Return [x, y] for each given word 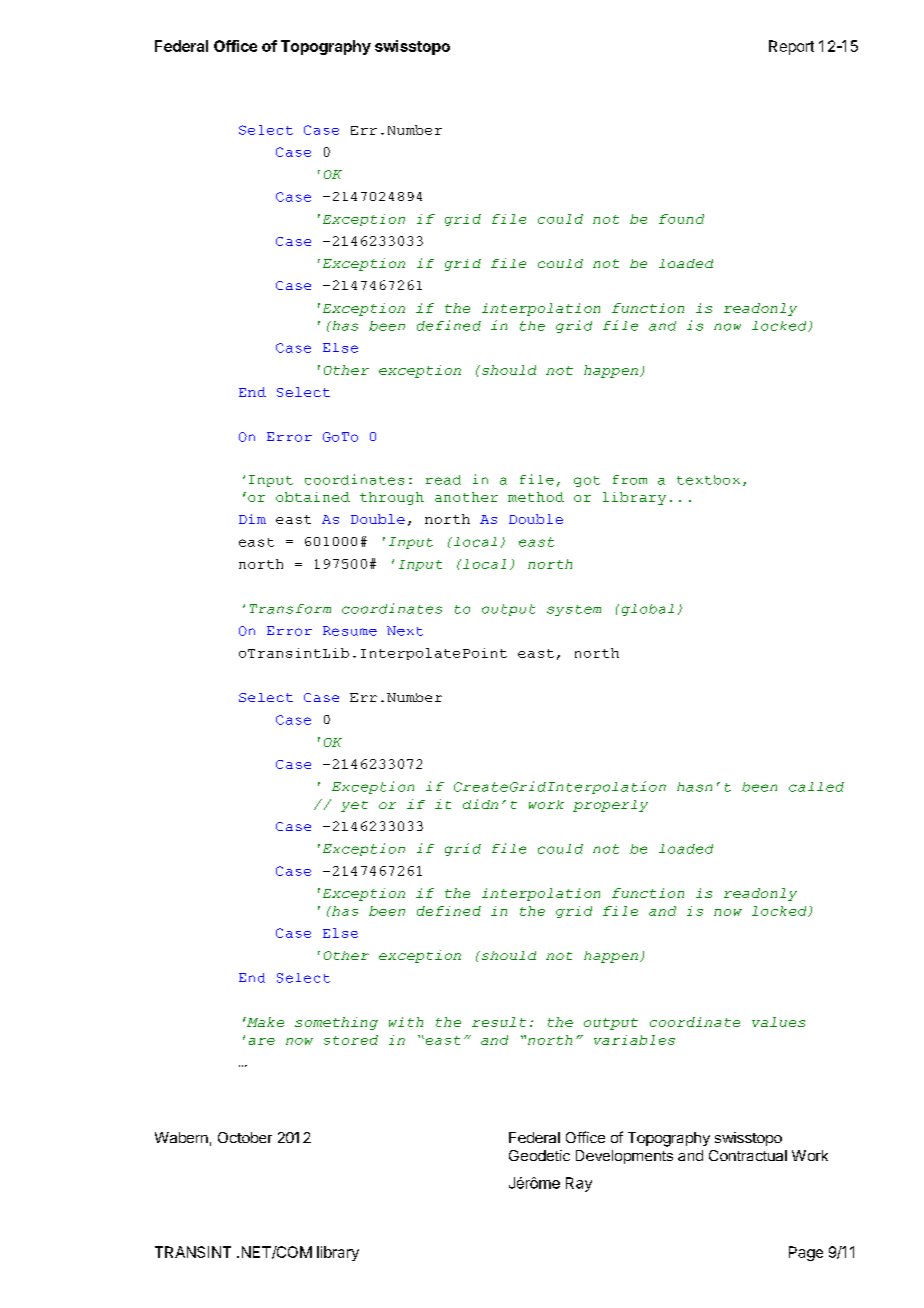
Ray [579, 1184]
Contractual [748, 1155]
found [681, 219]
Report [791, 47]
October [245, 1137]
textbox [708, 480]
